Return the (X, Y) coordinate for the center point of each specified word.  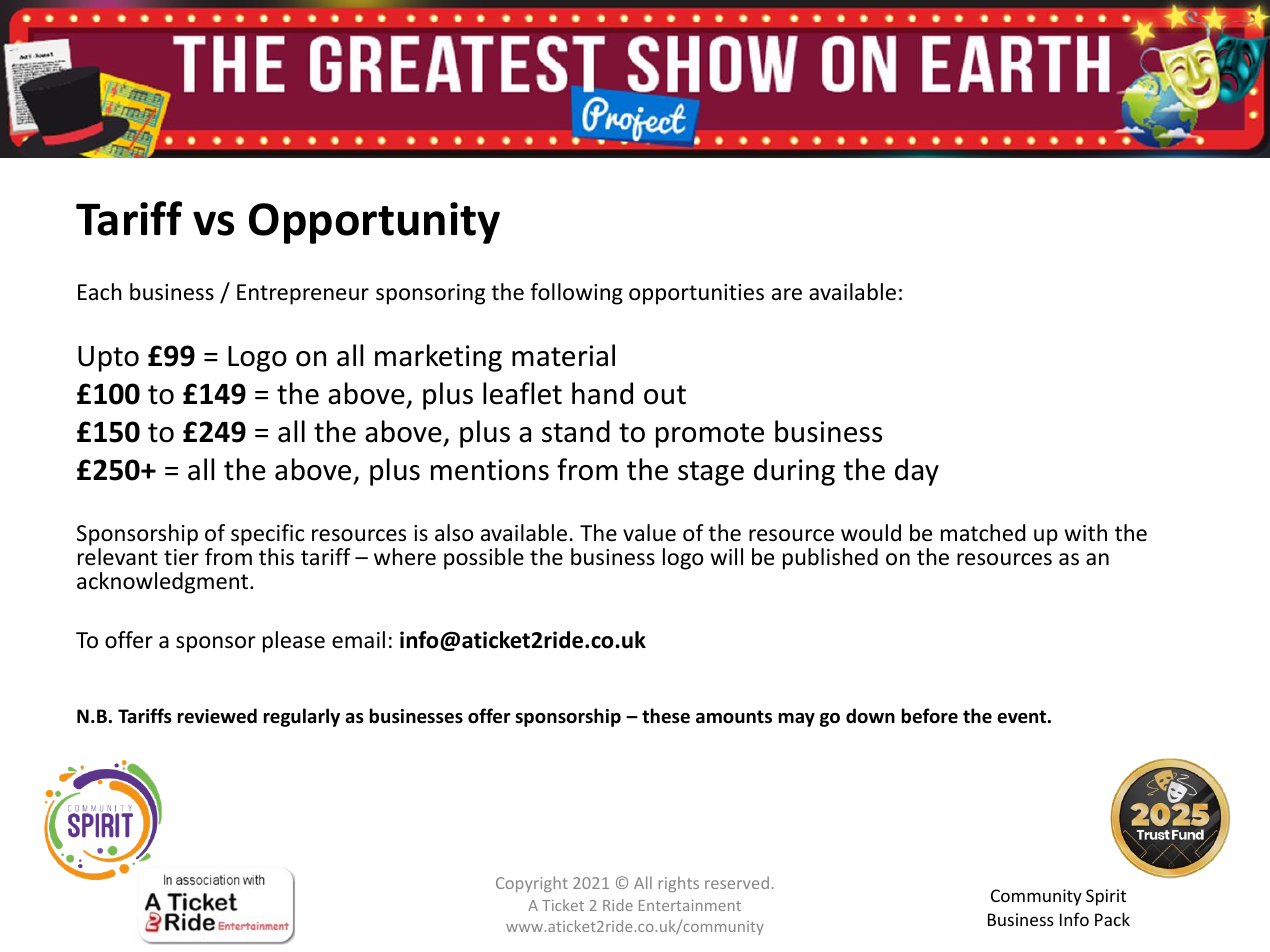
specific (267, 535)
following (576, 294)
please (294, 642)
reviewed (217, 716)
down (870, 716)
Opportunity (374, 223)
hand (602, 393)
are (787, 294)
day (917, 472)
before (930, 716)
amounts (734, 717)
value (649, 533)
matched (983, 533)
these (666, 716)
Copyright (532, 884)
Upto (108, 359)
